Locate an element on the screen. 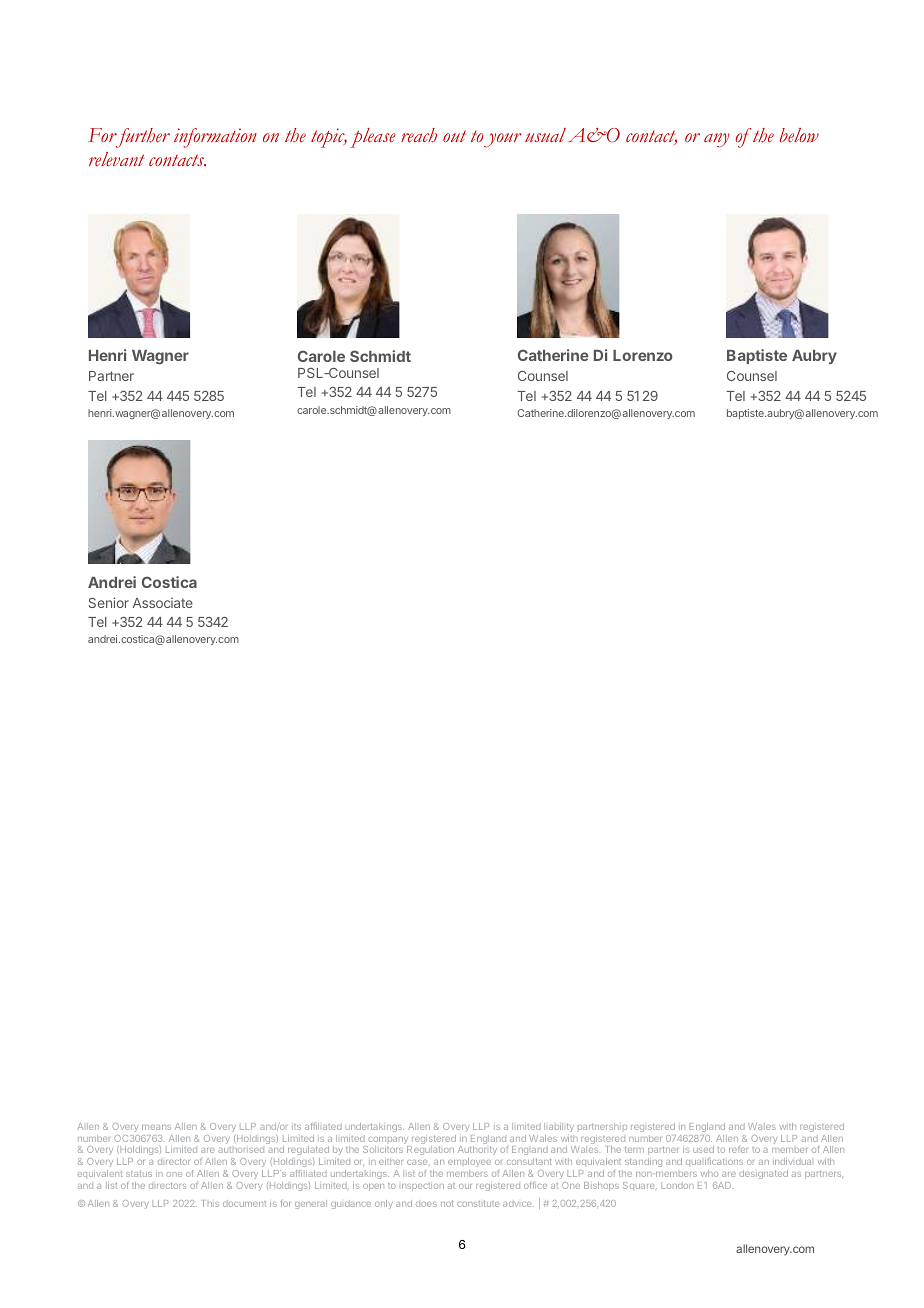 The height and width of the screenshot is (1308, 924). information is located at coordinates (215, 138).
